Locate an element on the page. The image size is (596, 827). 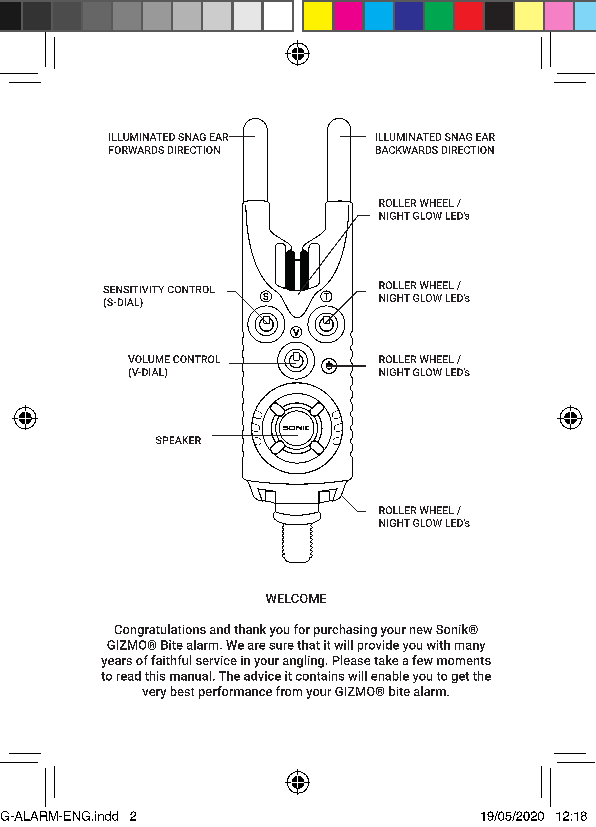
FORWARDS is located at coordinates (136, 150).
